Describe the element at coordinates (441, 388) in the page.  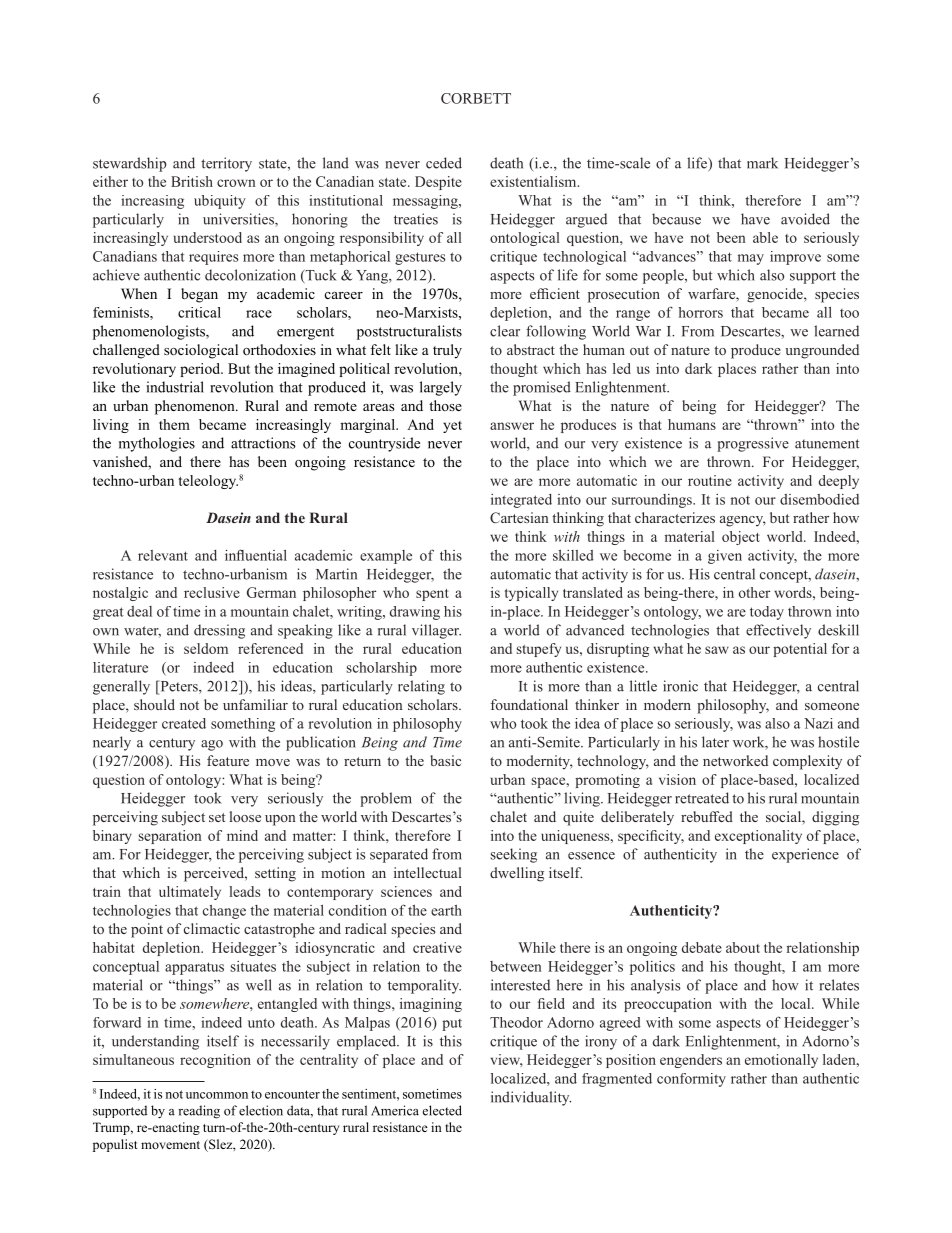
I see `largely` at that location.
